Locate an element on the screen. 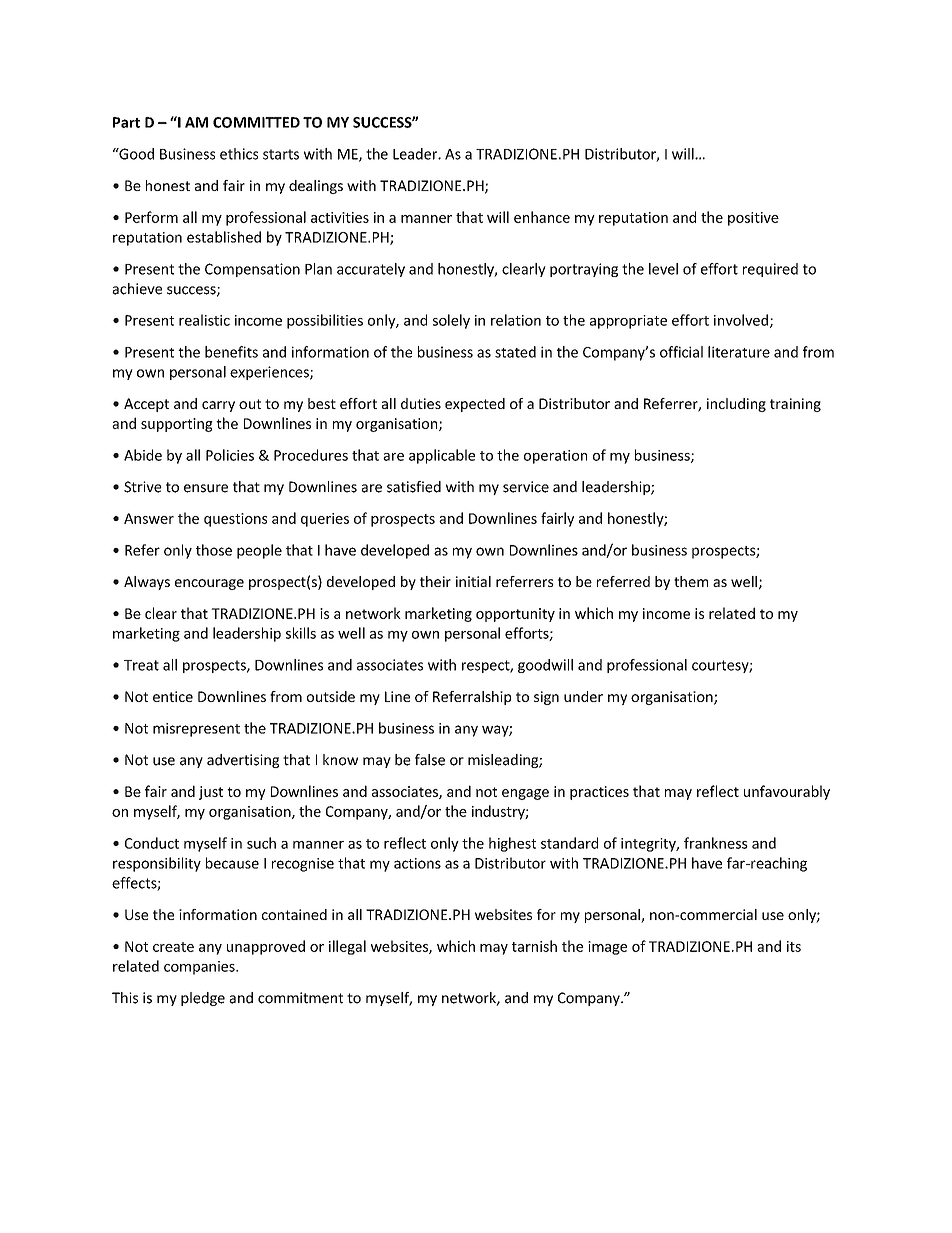 The image size is (952, 1233). entice is located at coordinates (173, 696).
